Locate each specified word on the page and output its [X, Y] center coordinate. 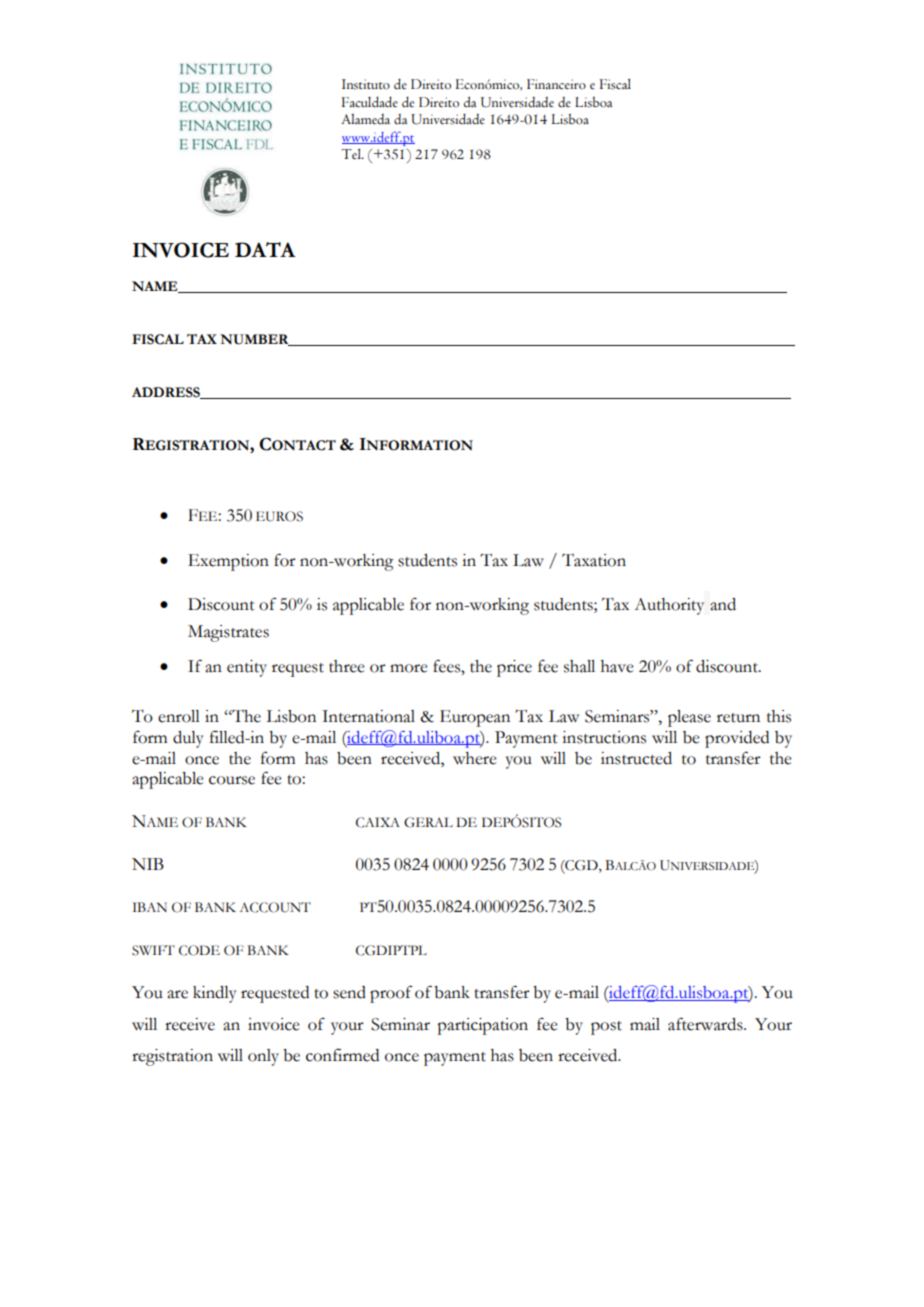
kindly [215, 994]
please [689, 718]
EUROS [279, 516]
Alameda [365, 119]
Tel [352, 154]
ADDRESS [167, 393]
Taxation [594, 560]
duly [188, 739]
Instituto [366, 84]
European [475, 718]
